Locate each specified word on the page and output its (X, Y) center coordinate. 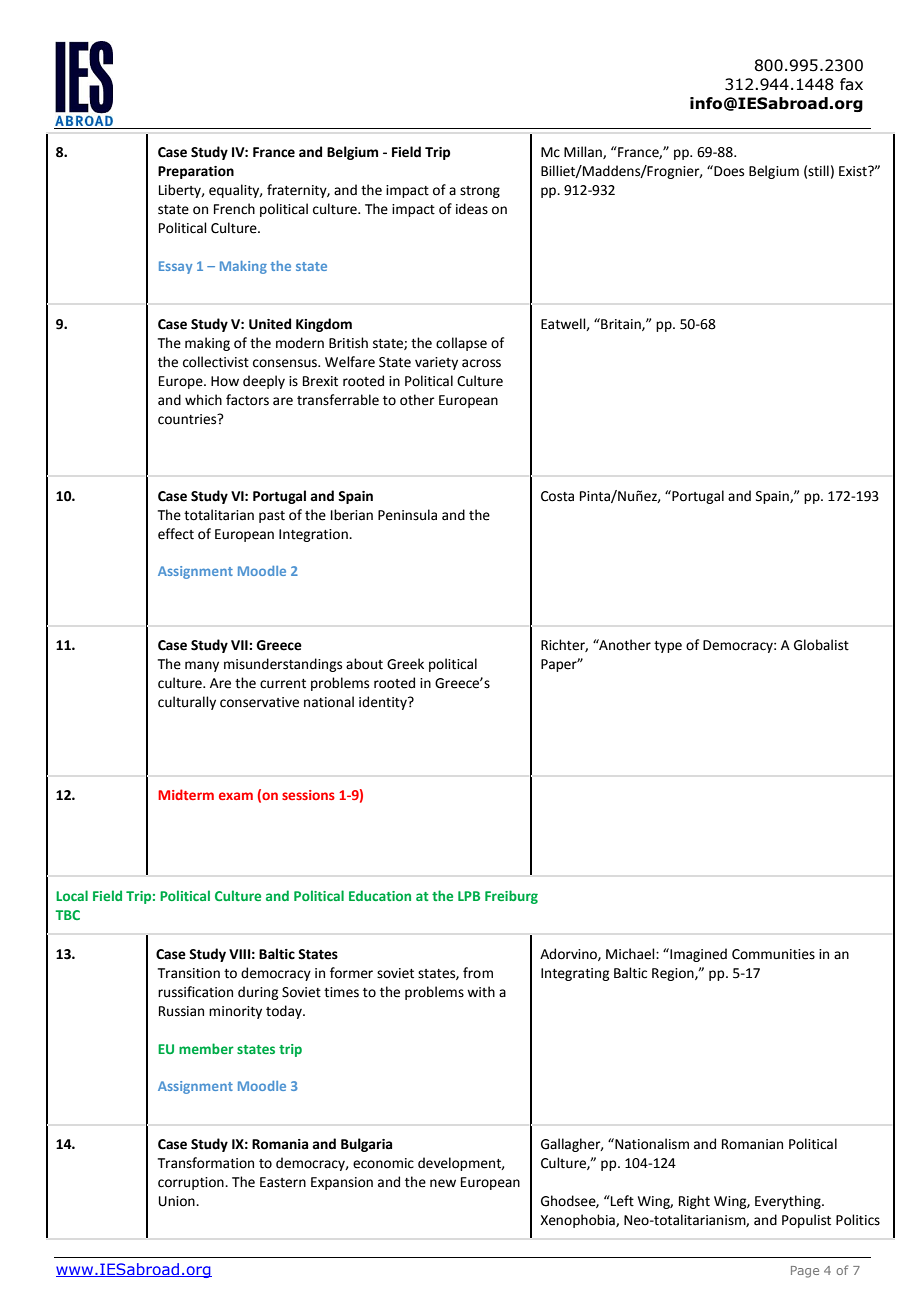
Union (178, 1201)
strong (480, 192)
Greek (405, 664)
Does (728, 171)
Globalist (821, 645)
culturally (187, 703)
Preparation (196, 172)
